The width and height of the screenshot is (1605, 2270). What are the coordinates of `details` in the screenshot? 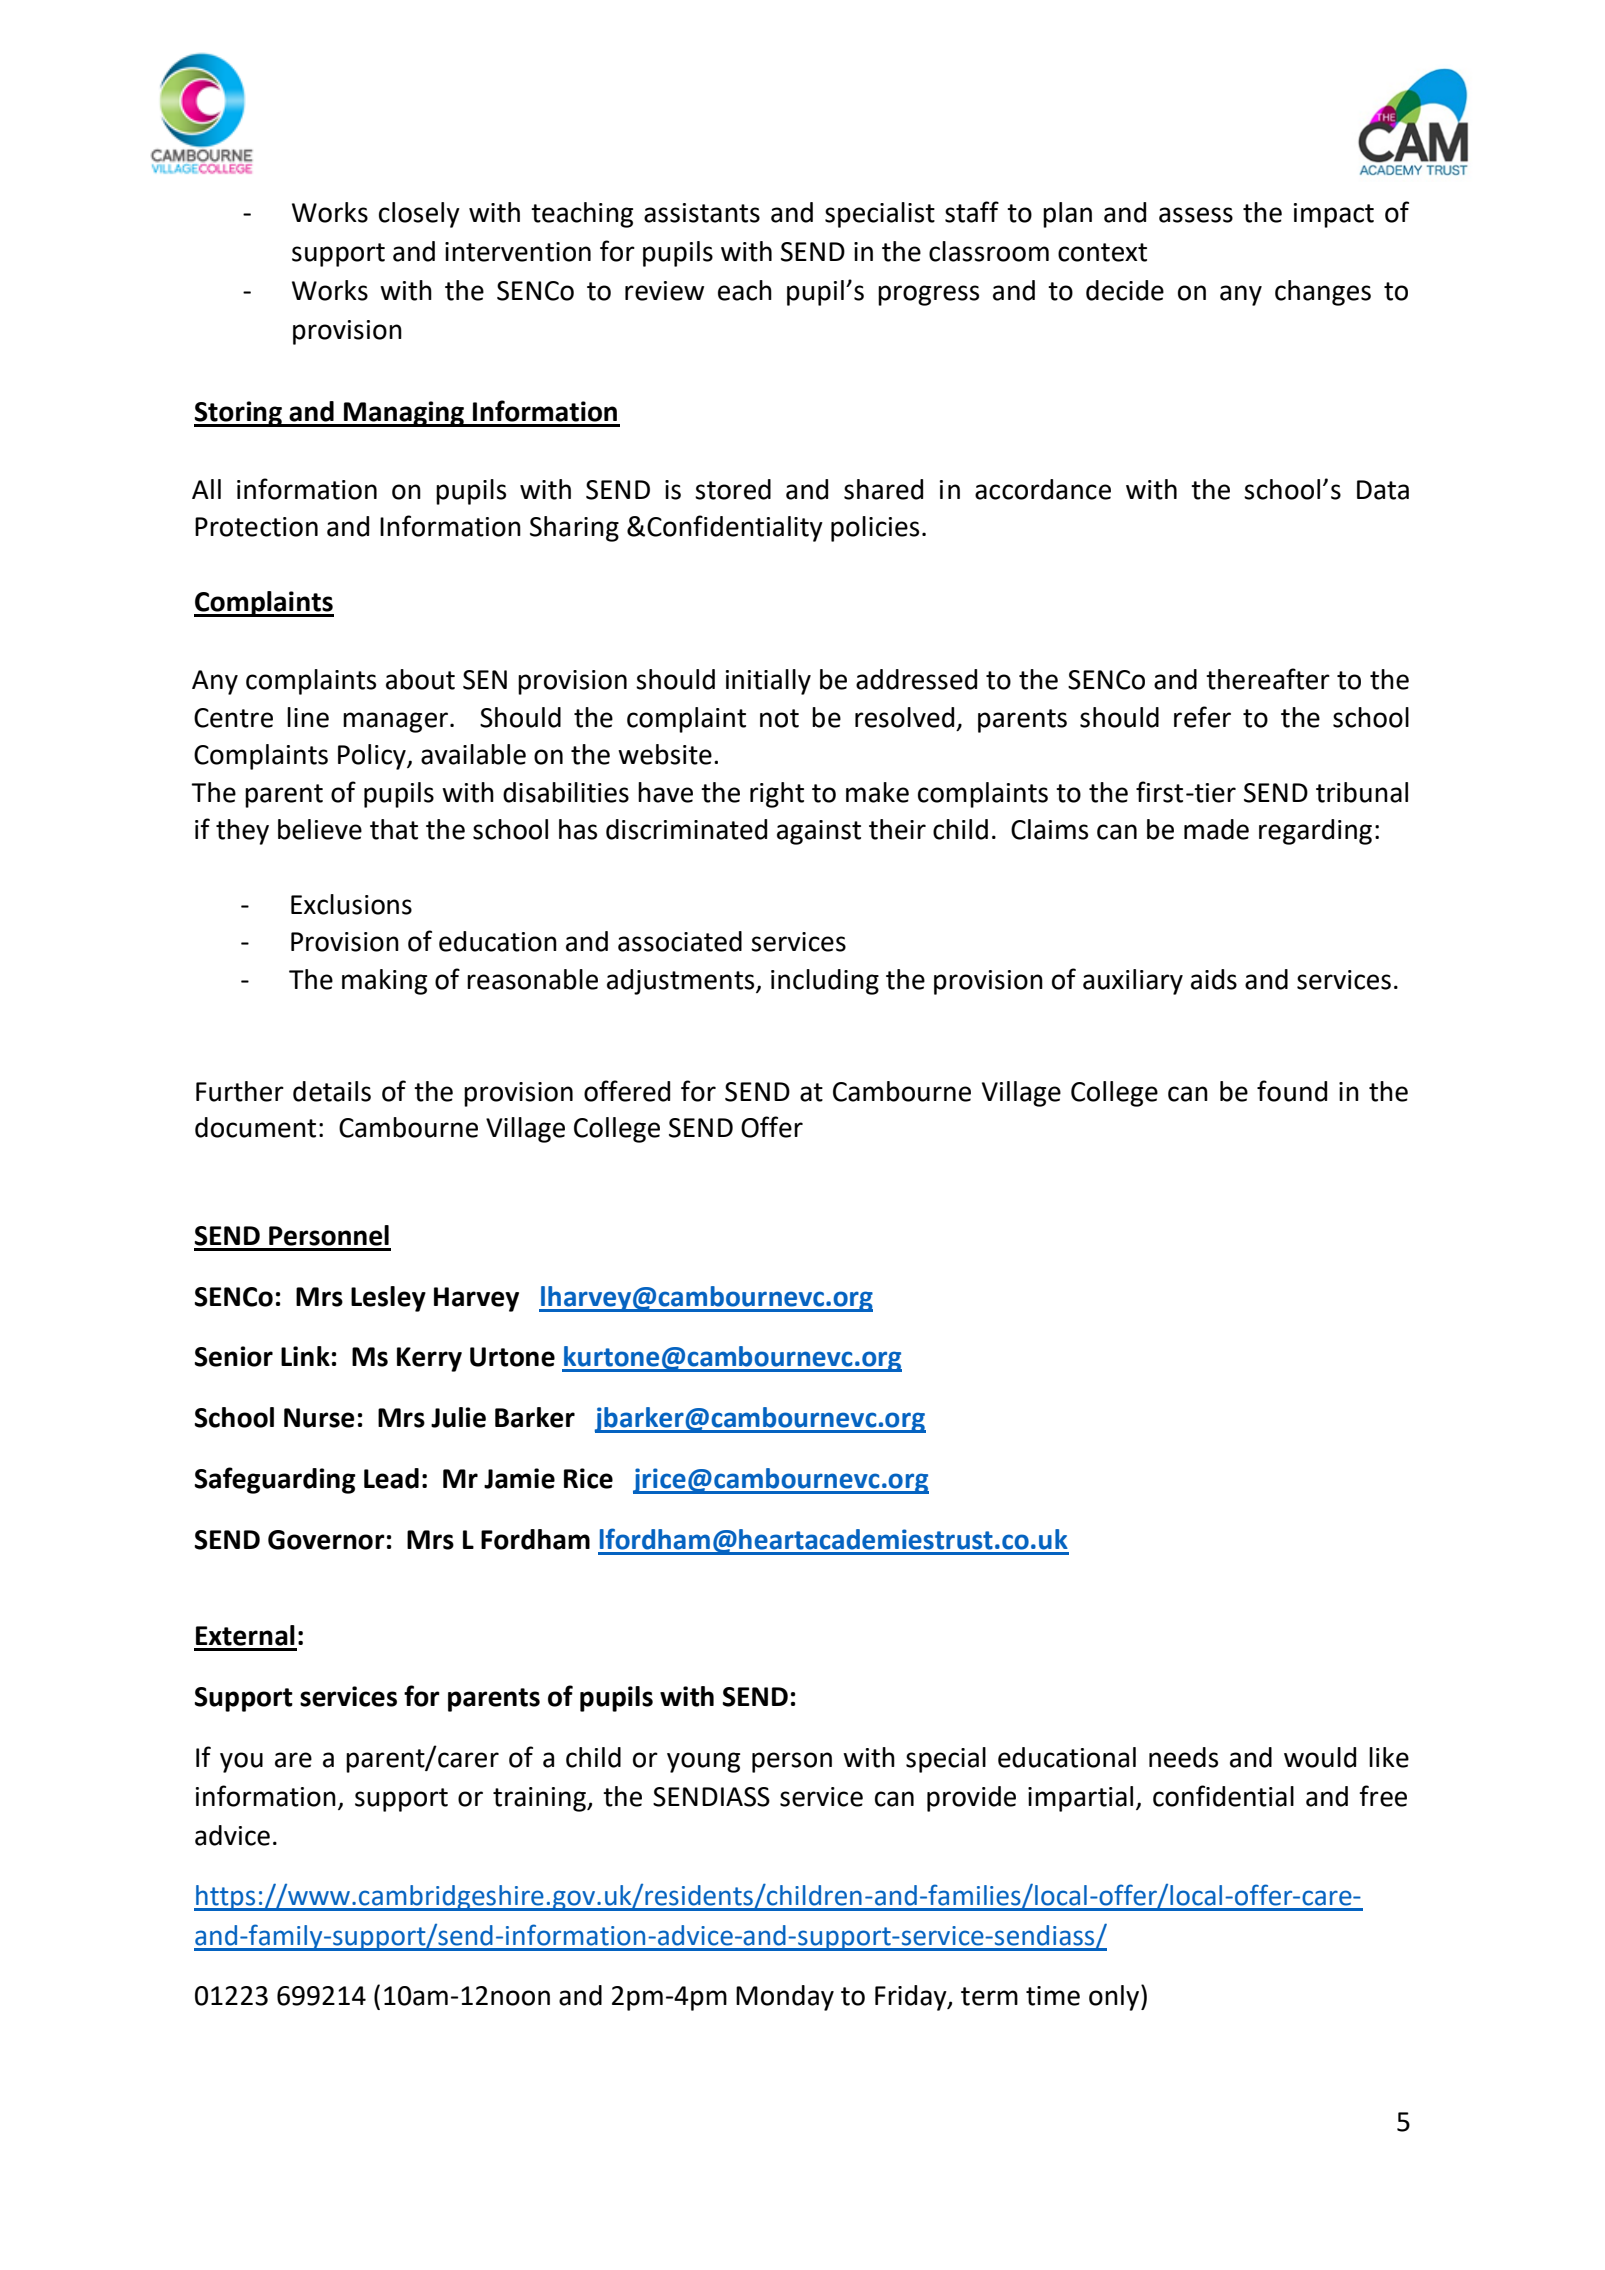 It's located at (332, 1091).
